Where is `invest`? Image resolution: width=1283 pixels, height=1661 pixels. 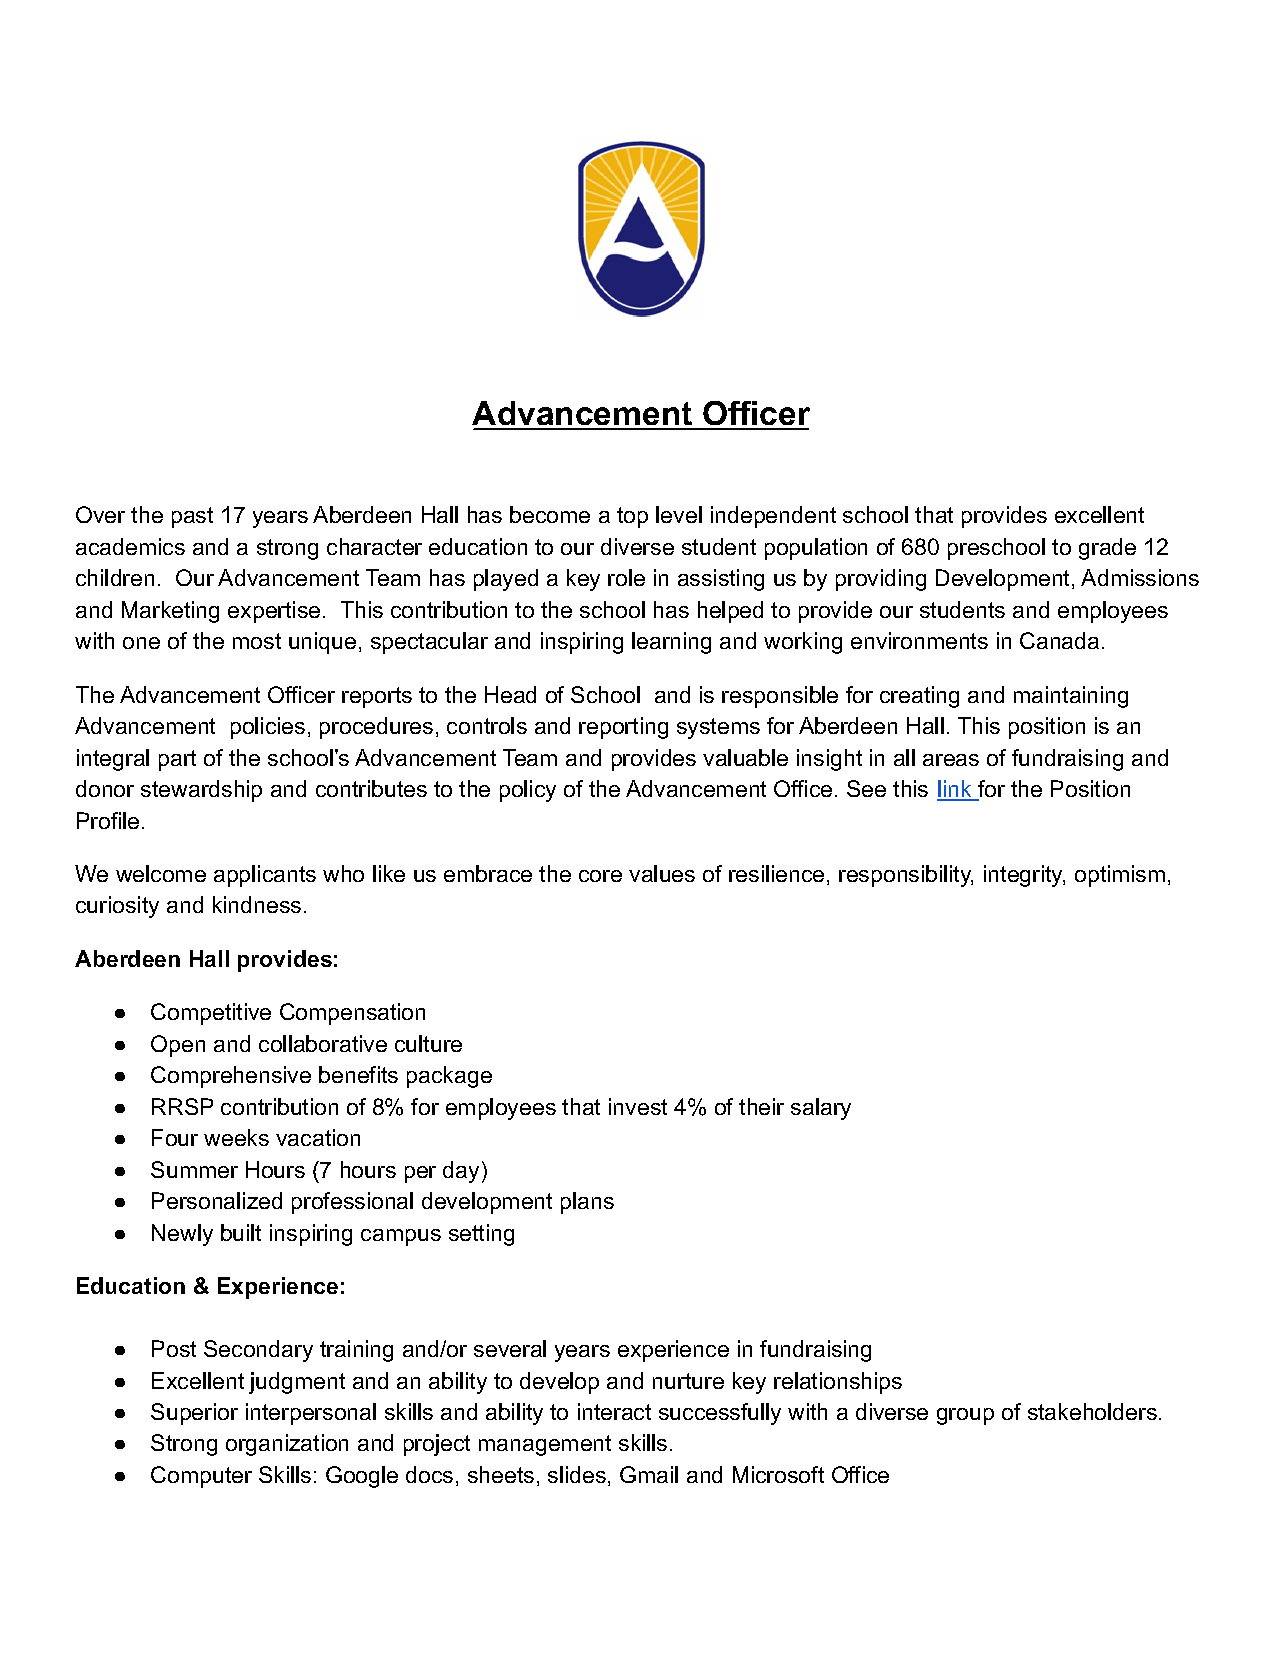 invest is located at coordinates (638, 1106).
